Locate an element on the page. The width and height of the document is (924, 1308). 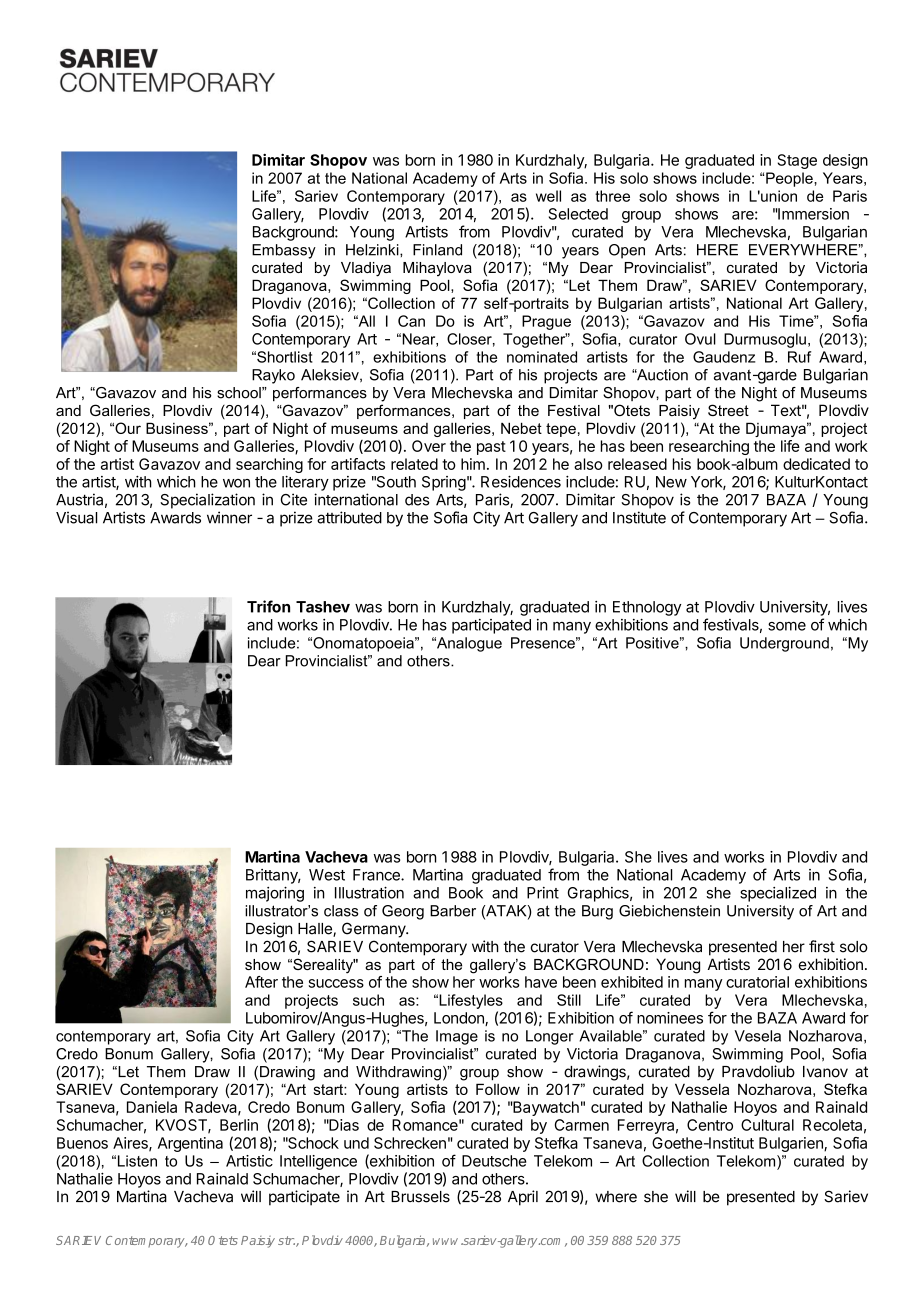
Finland is located at coordinates (437, 250).
